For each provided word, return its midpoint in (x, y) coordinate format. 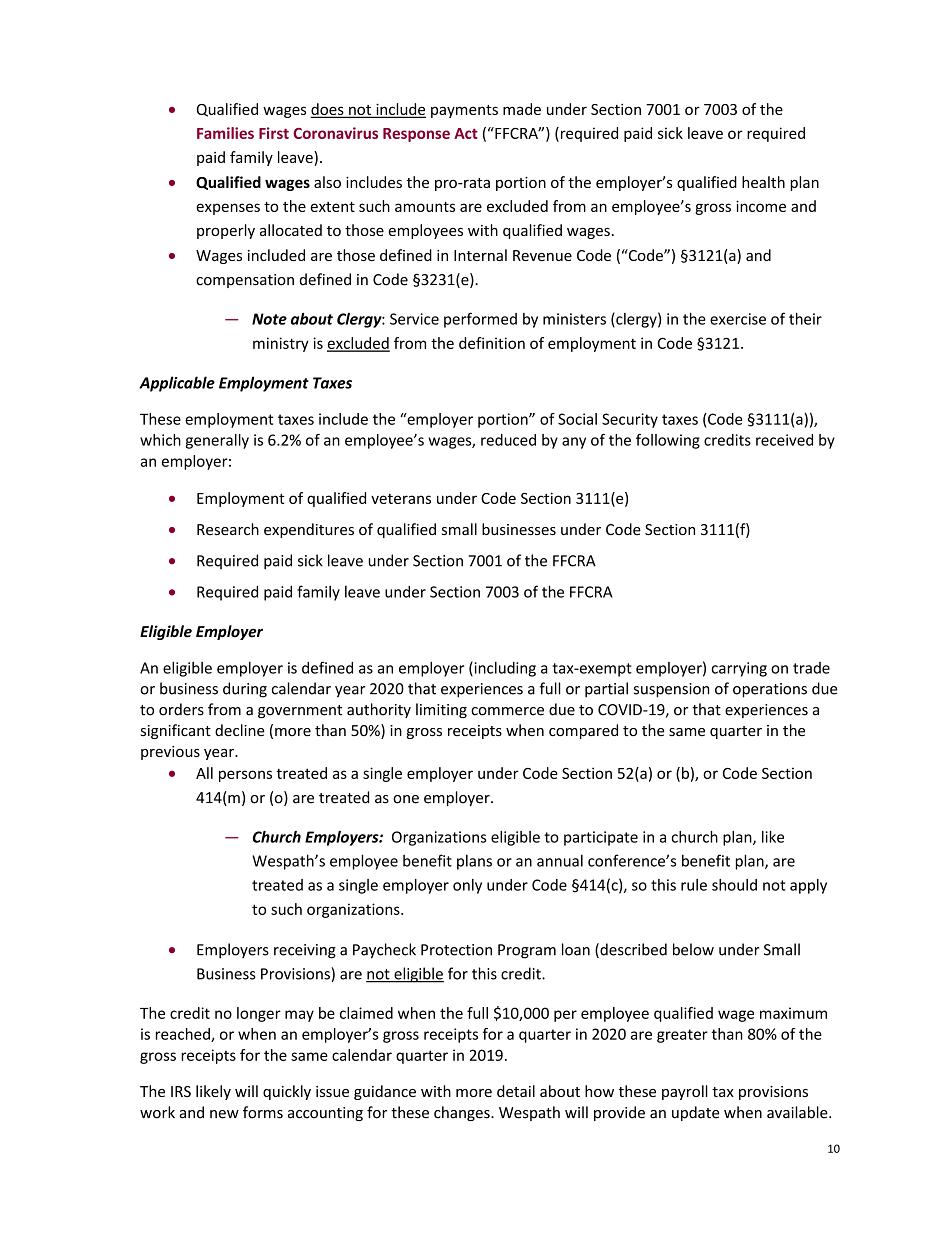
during (245, 690)
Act (466, 133)
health (763, 182)
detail (516, 1091)
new (224, 1114)
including (504, 669)
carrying (739, 669)
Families (225, 133)
